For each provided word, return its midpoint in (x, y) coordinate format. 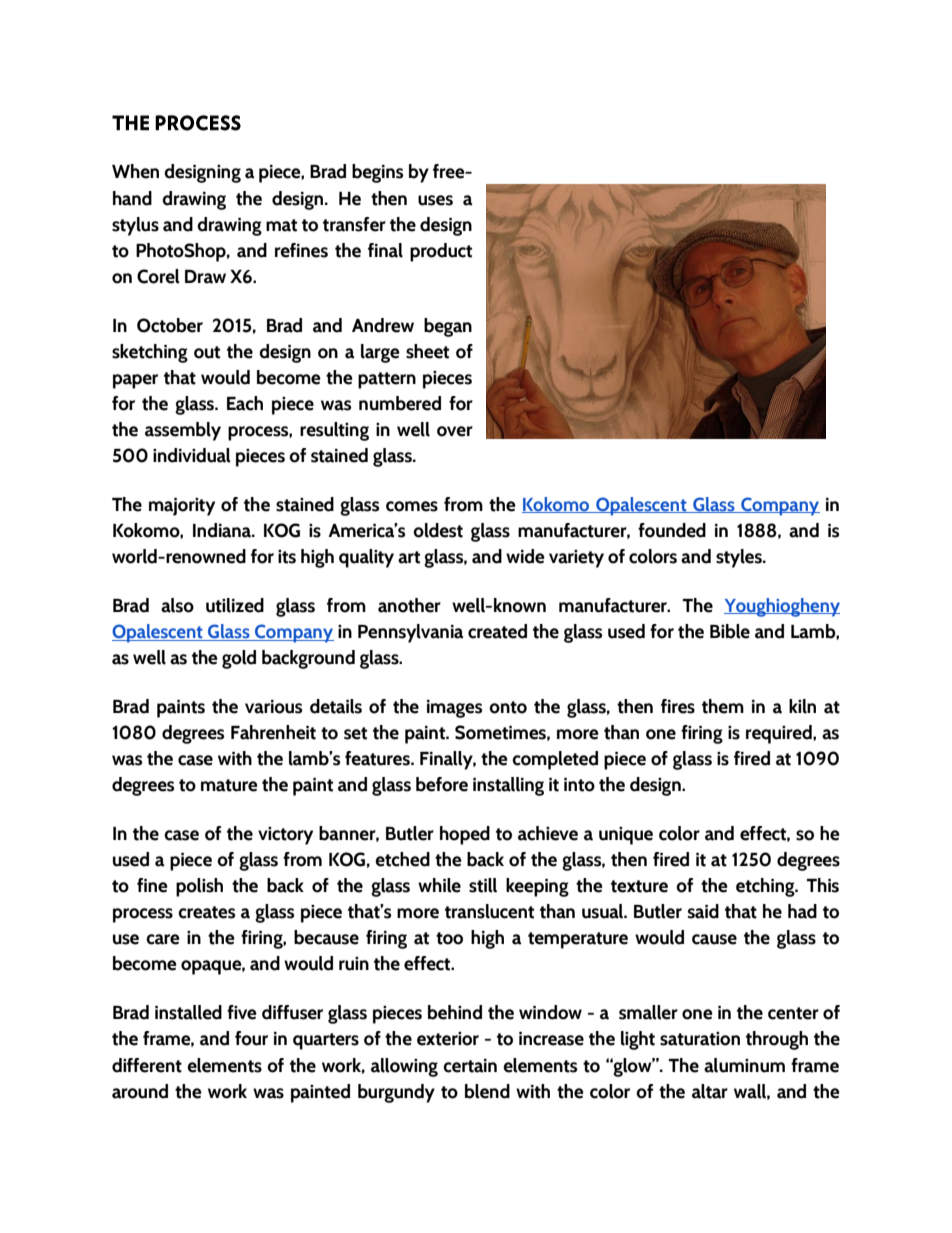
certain (470, 1066)
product (441, 252)
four (251, 1038)
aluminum (744, 1065)
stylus (135, 226)
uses (435, 200)
